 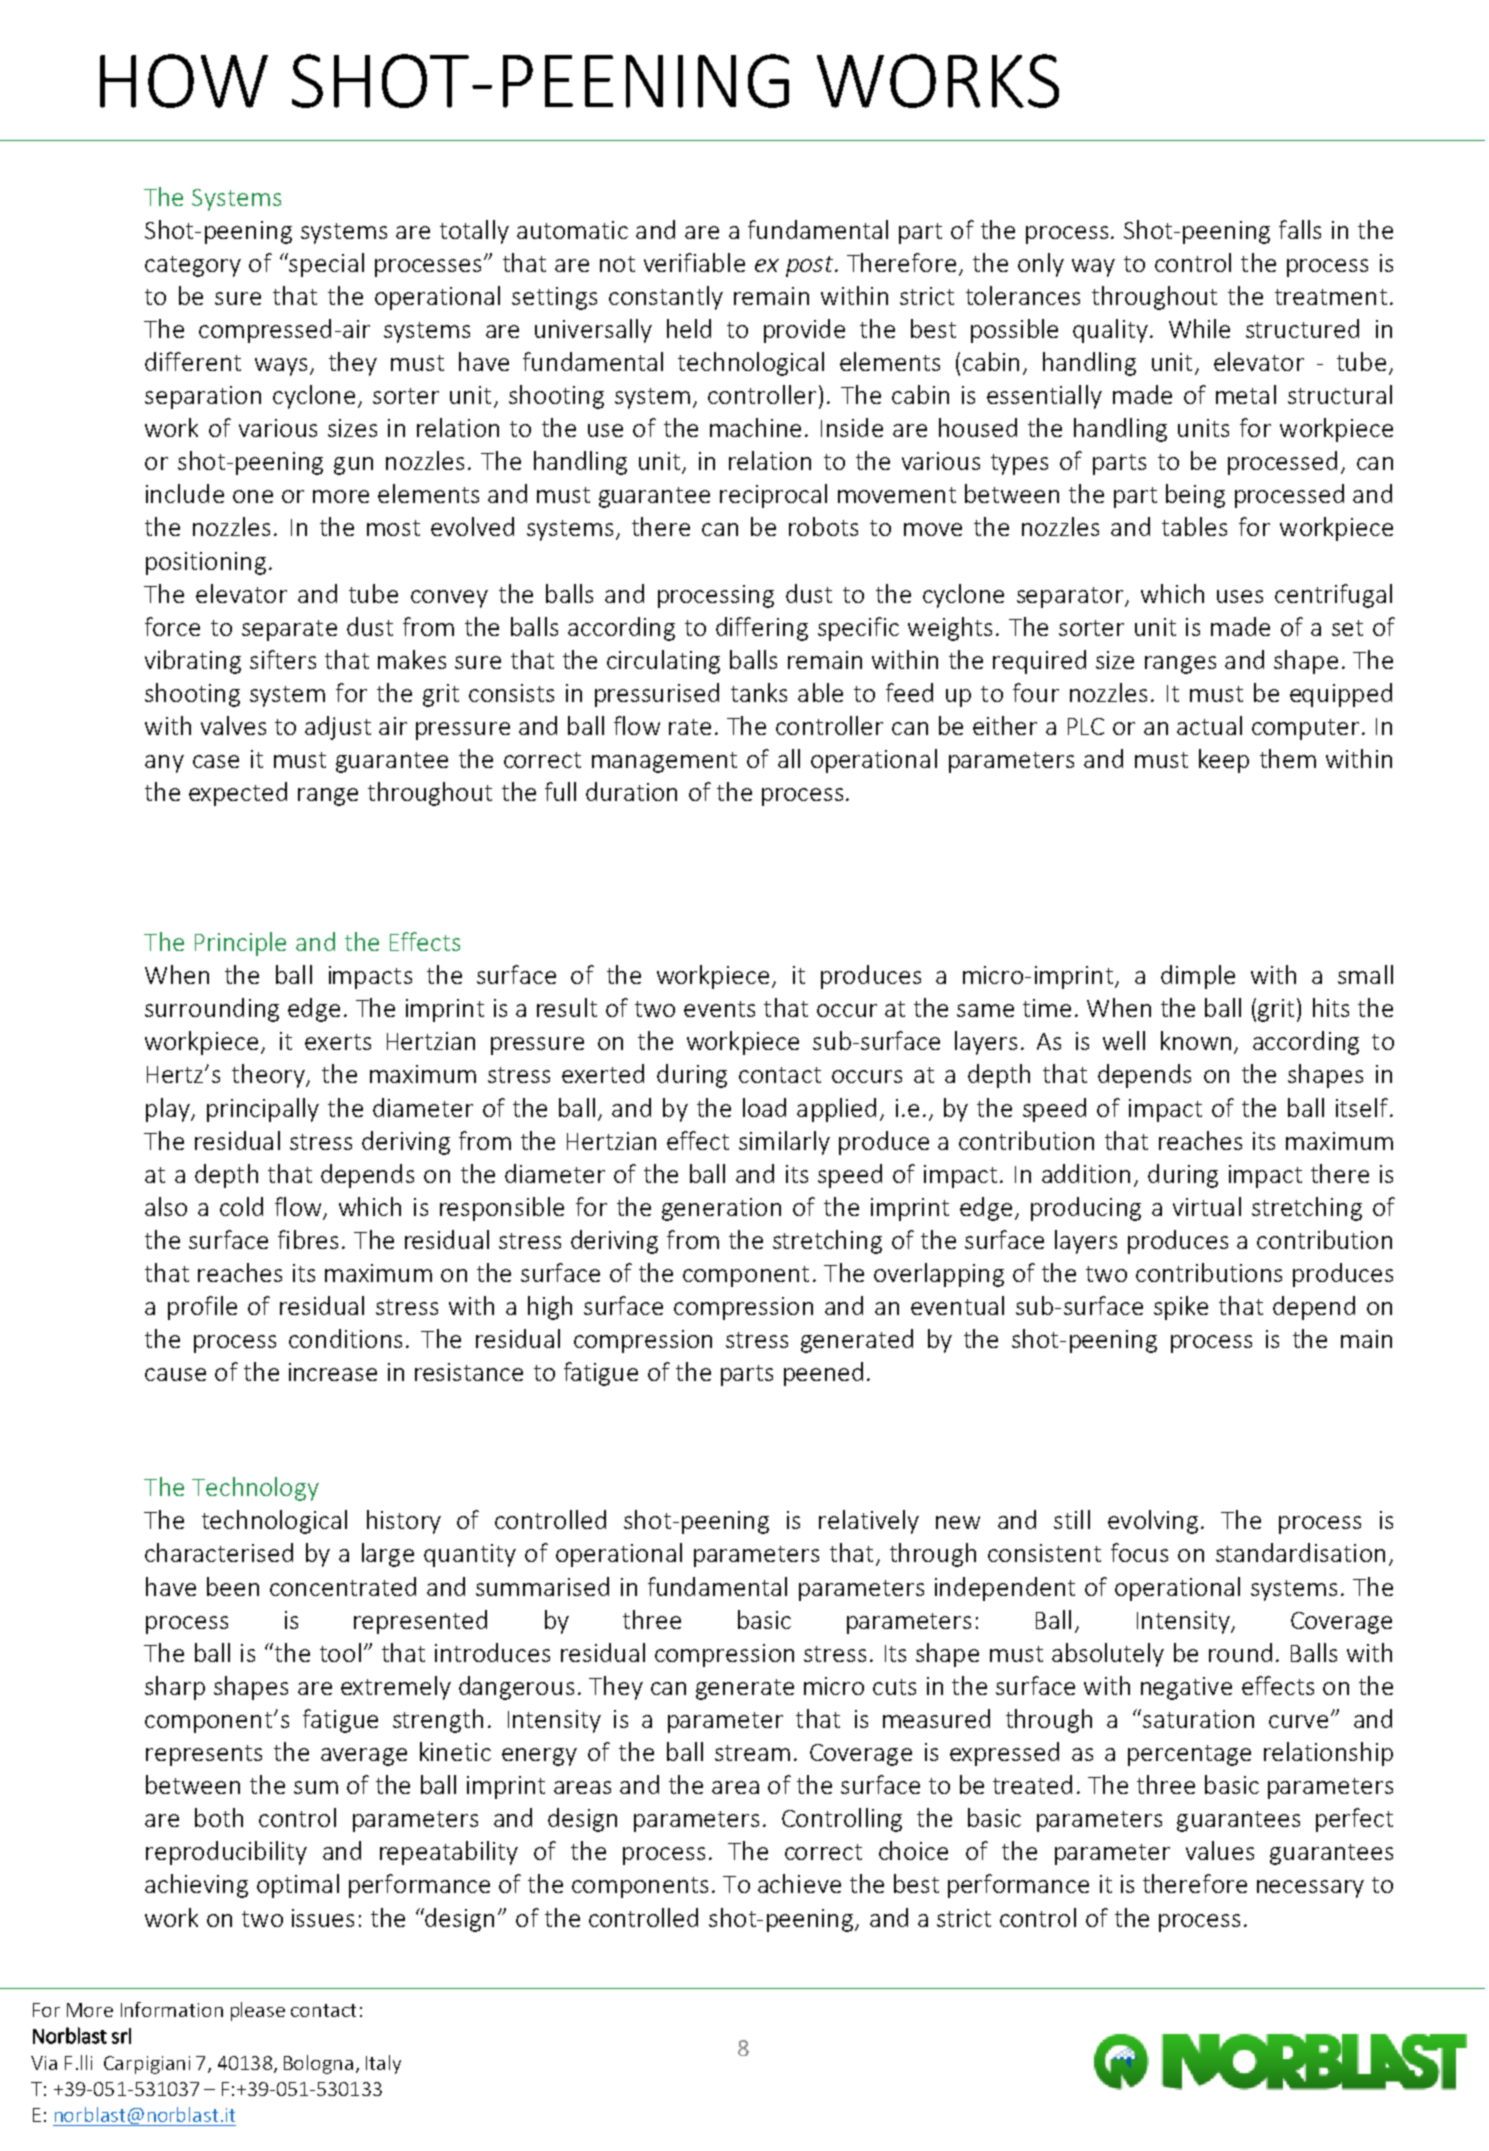 I want to click on load, so click(x=764, y=1107).
